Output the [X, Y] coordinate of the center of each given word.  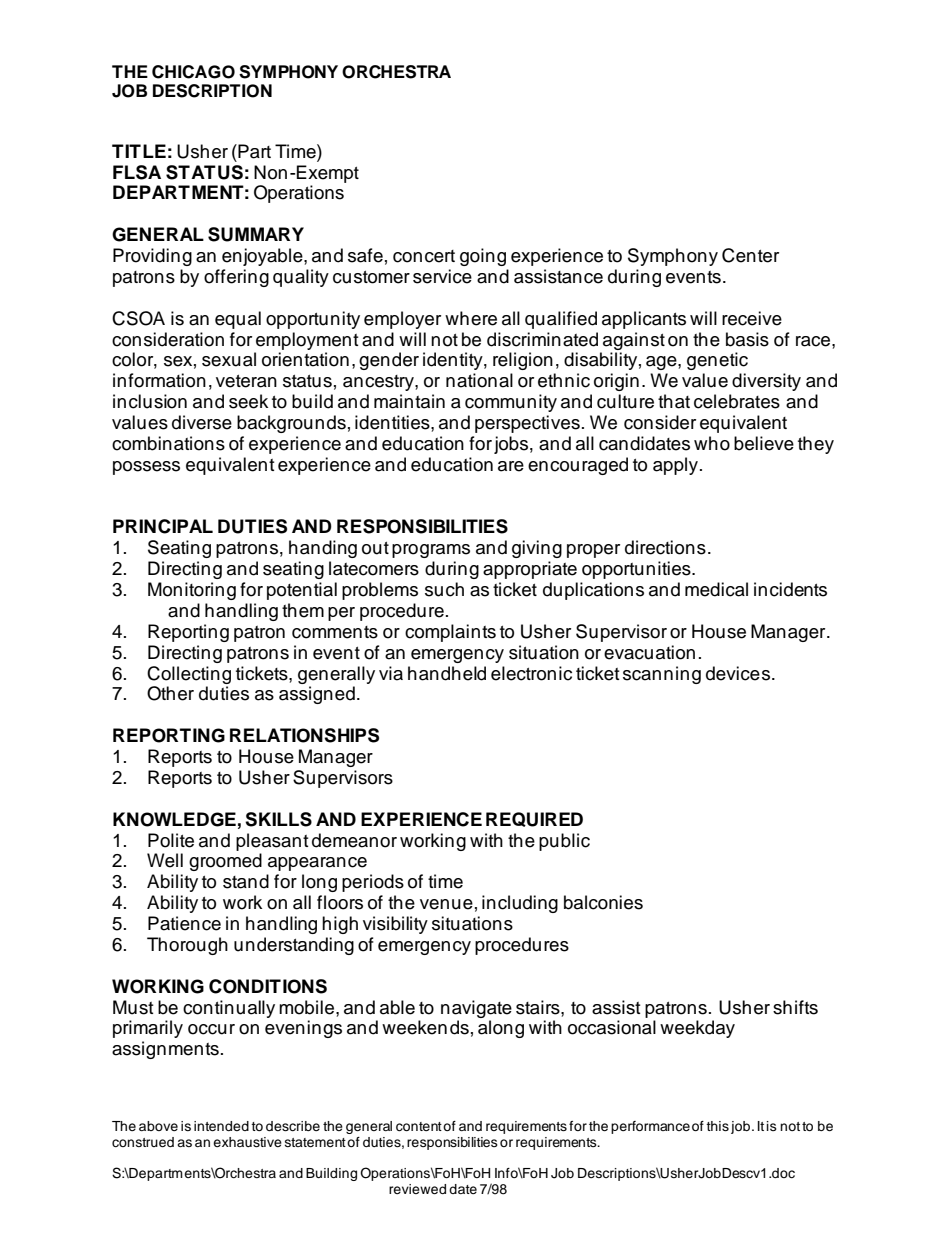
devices [739, 673]
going [483, 257]
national [479, 380]
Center [750, 255]
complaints [450, 633]
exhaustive [247, 1142]
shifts [795, 1007]
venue [446, 904]
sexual [229, 359]
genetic [717, 361]
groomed [225, 862]
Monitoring [192, 591]
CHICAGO [193, 72]
